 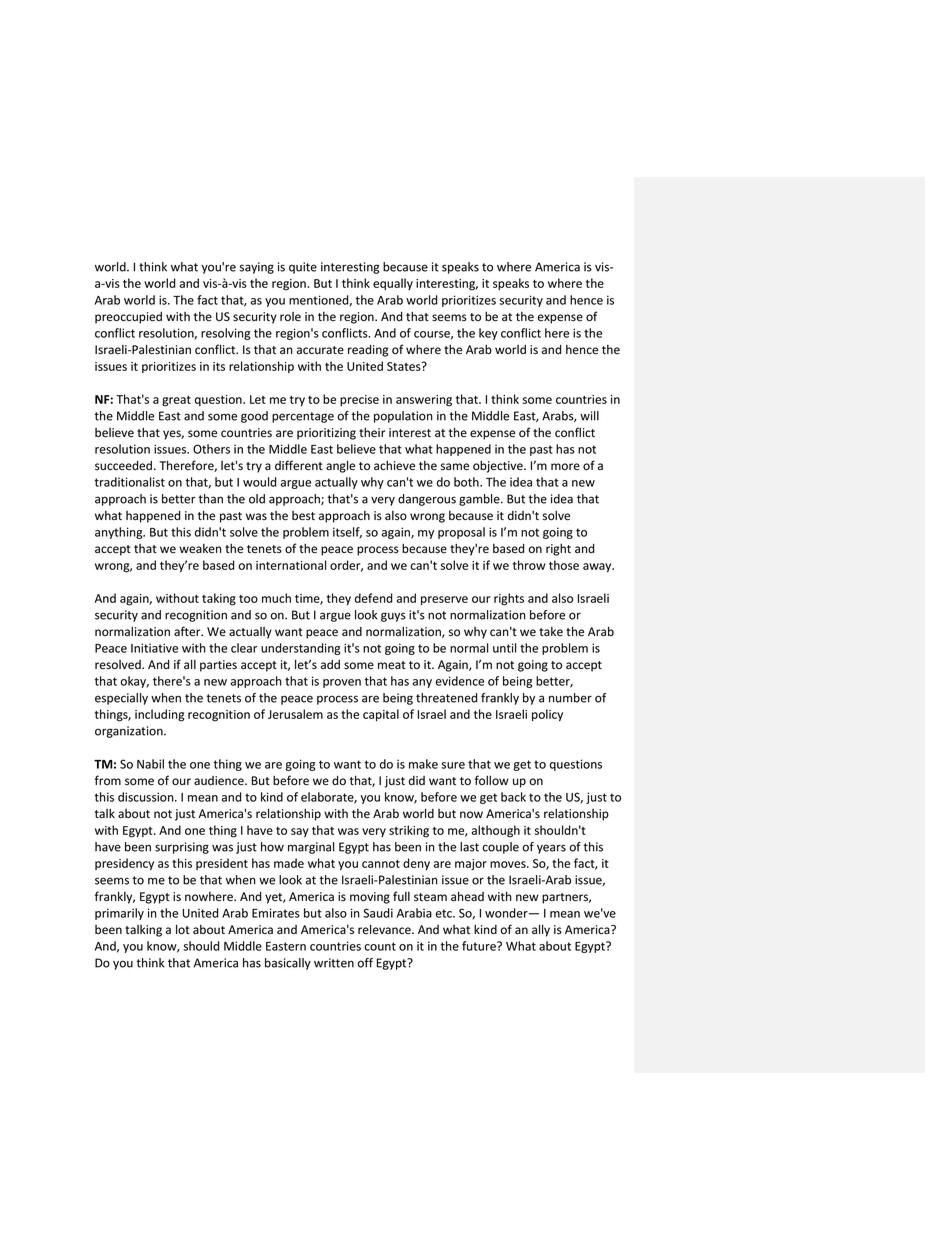 I want to click on lot, so click(x=183, y=929).
